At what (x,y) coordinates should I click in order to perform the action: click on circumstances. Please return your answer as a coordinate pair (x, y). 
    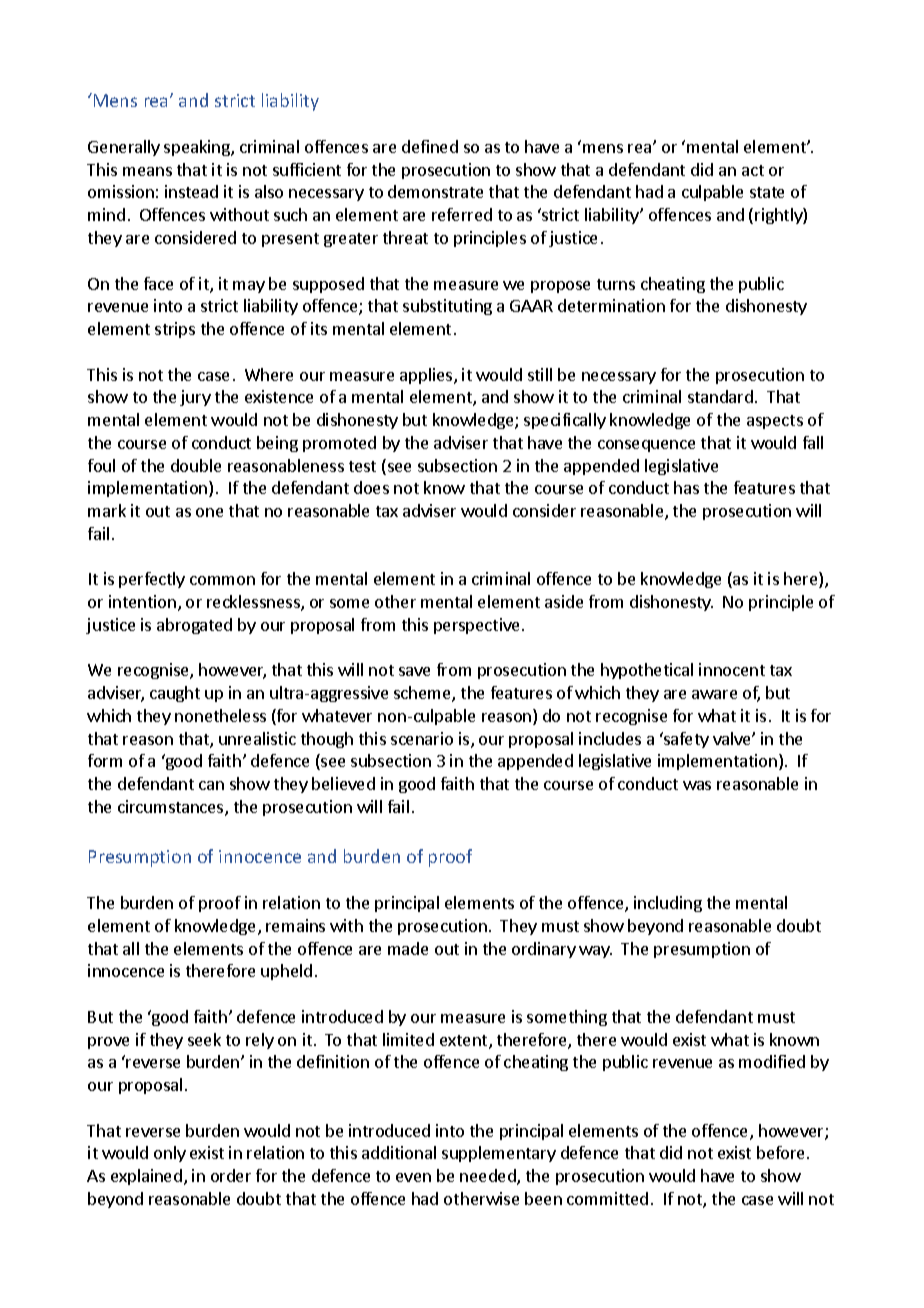
    Looking at the image, I should click on (172, 808).
